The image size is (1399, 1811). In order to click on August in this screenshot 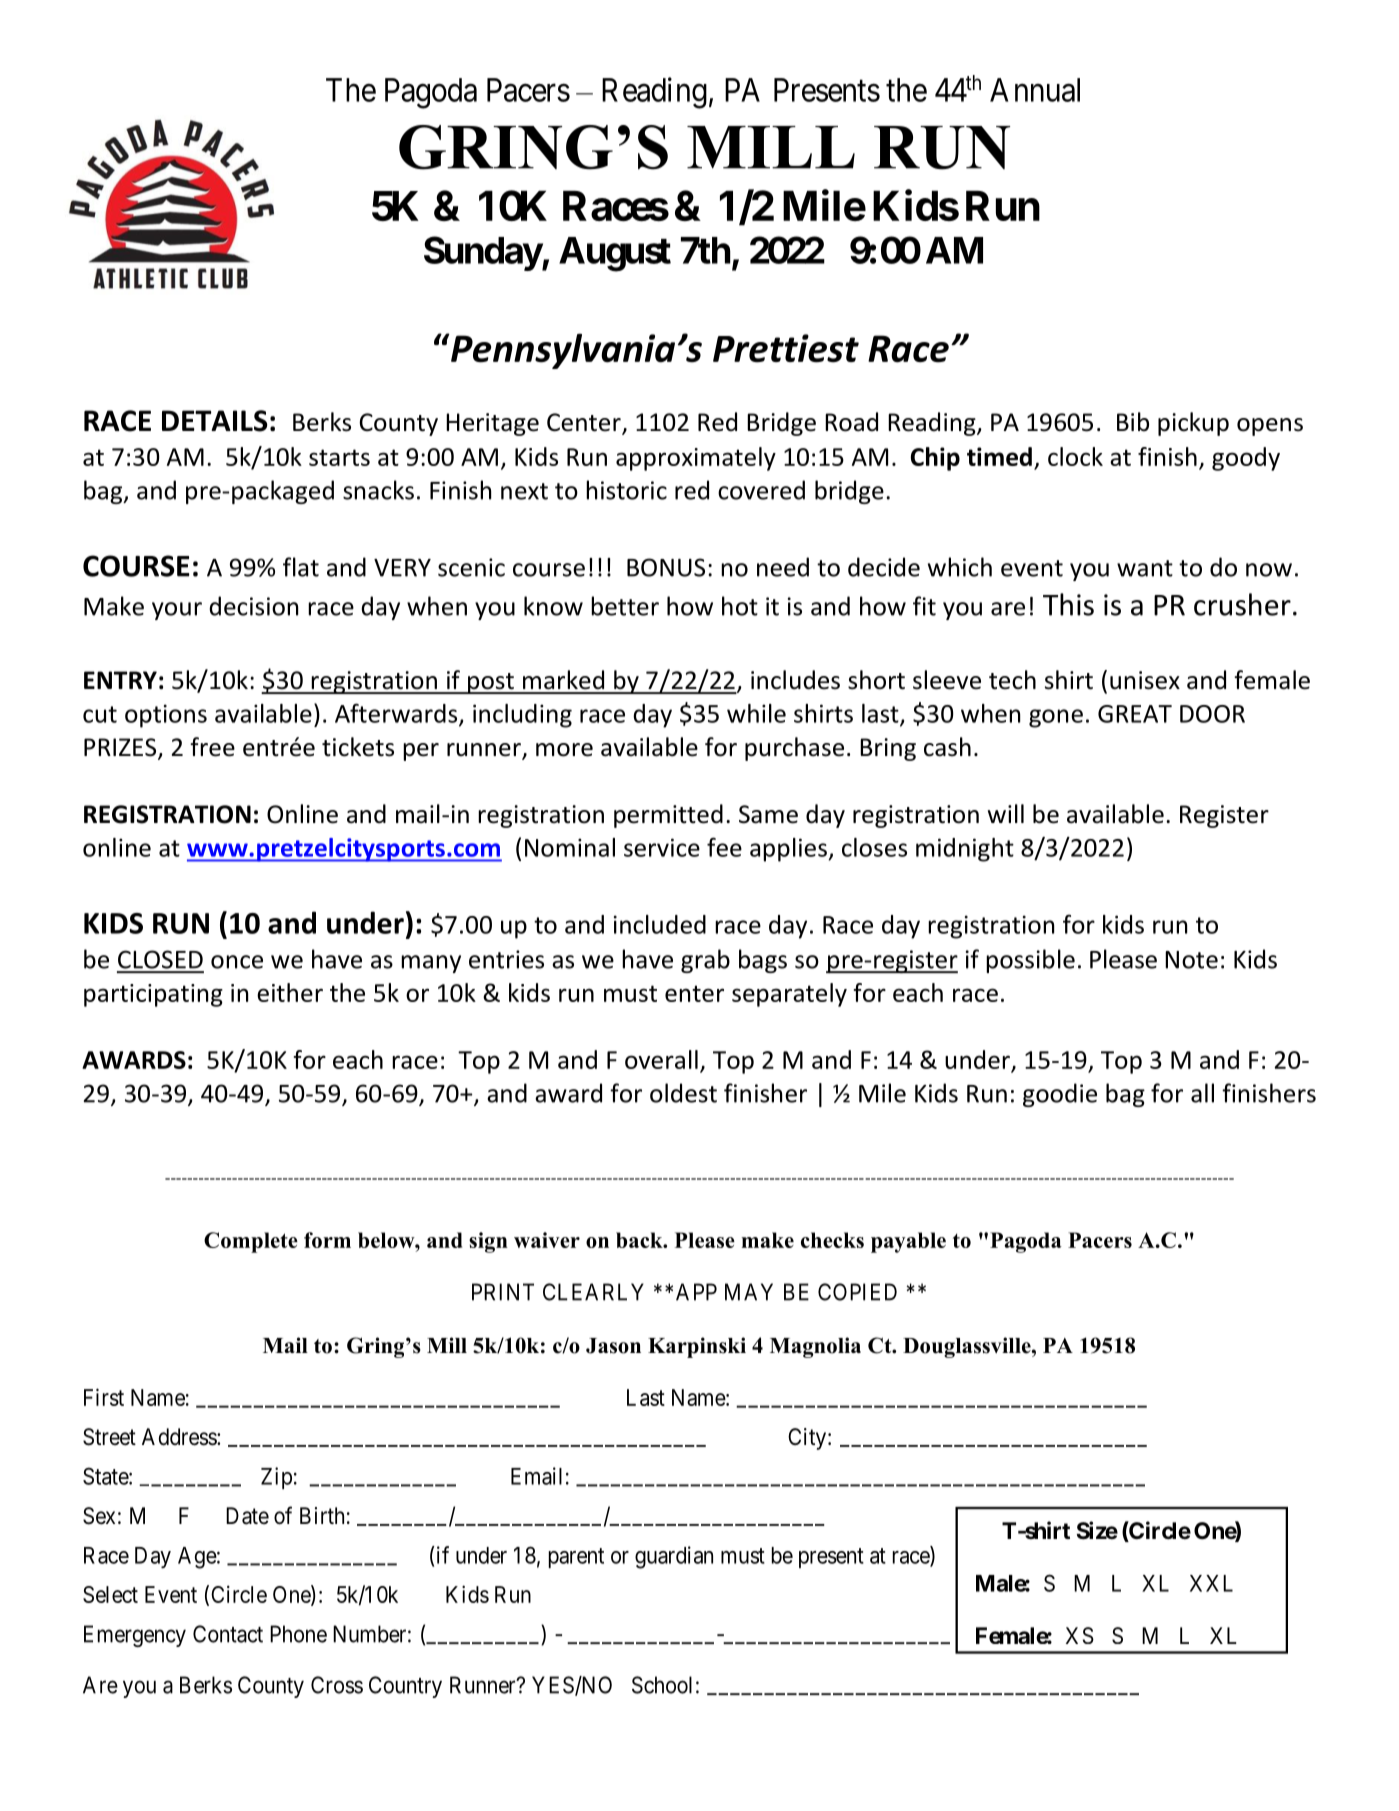, I will do `click(615, 254)`.
